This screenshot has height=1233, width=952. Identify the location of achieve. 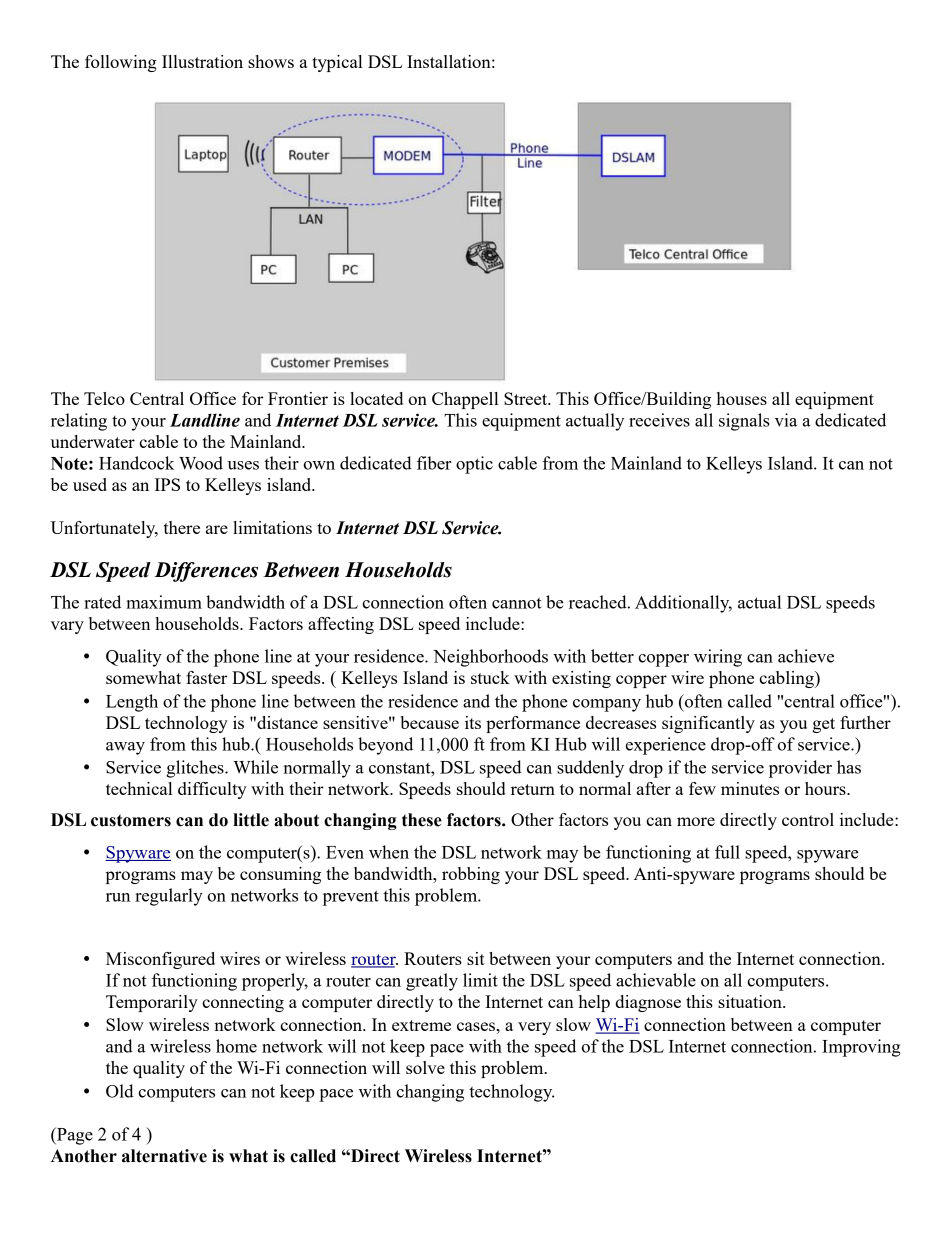
(806, 656).
